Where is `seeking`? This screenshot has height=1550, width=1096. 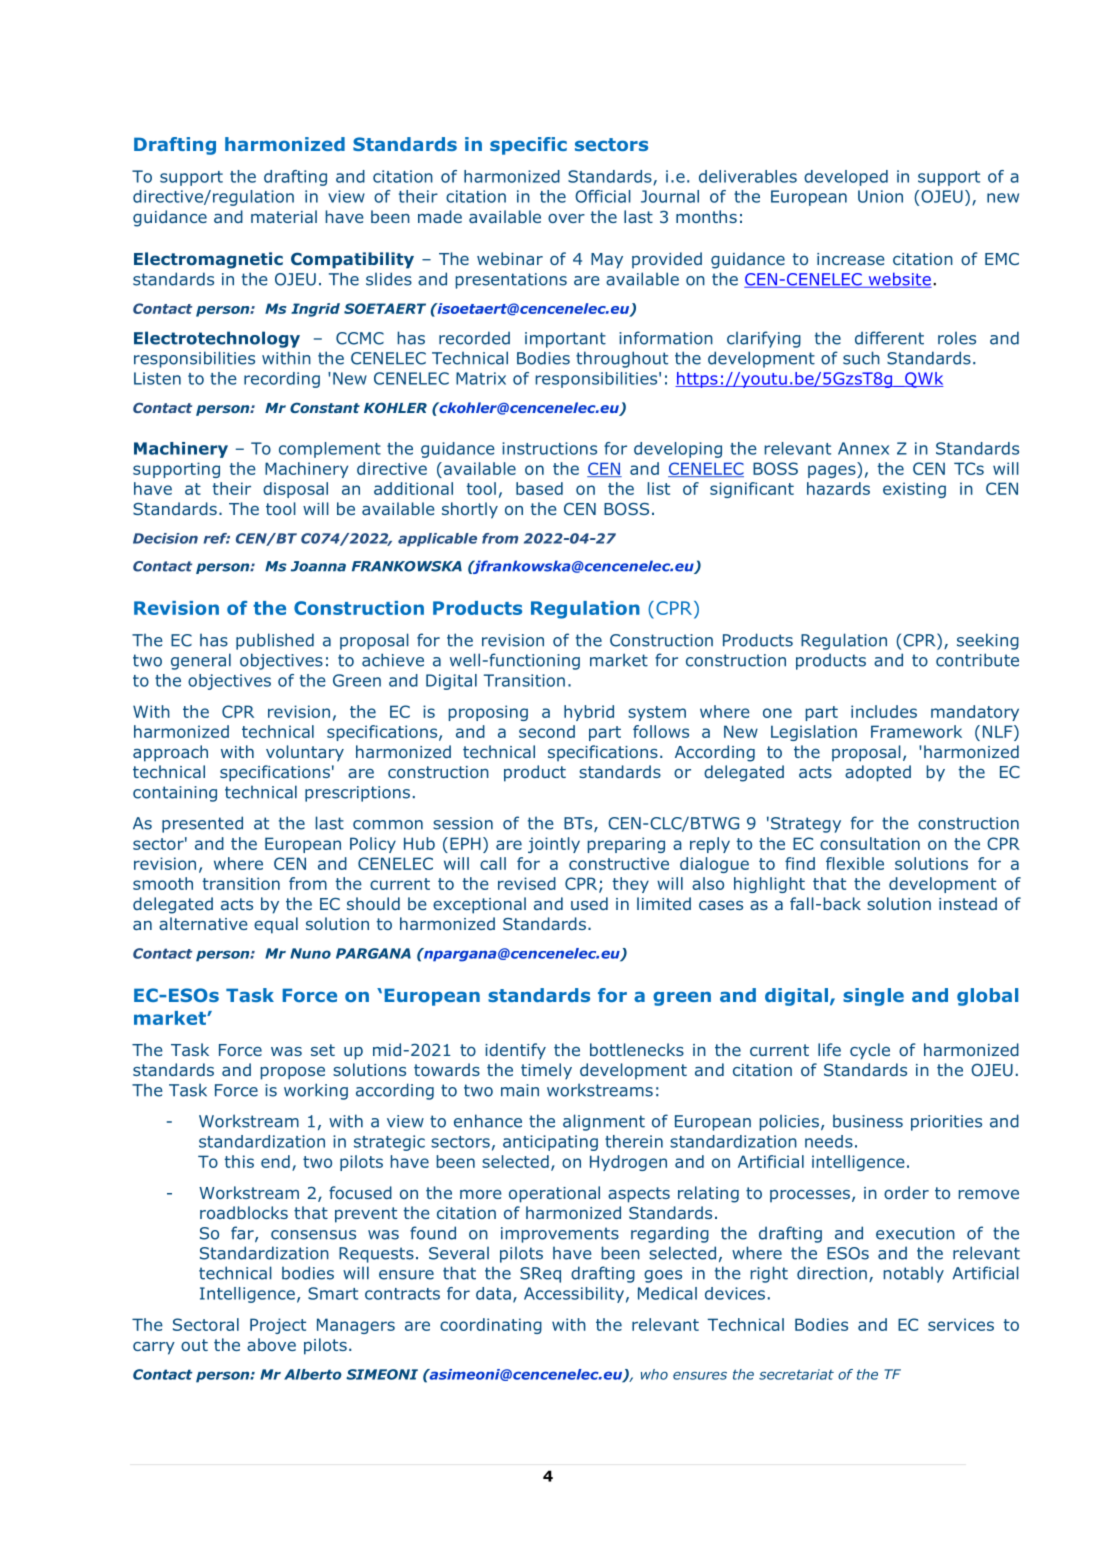 seeking is located at coordinates (988, 641).
